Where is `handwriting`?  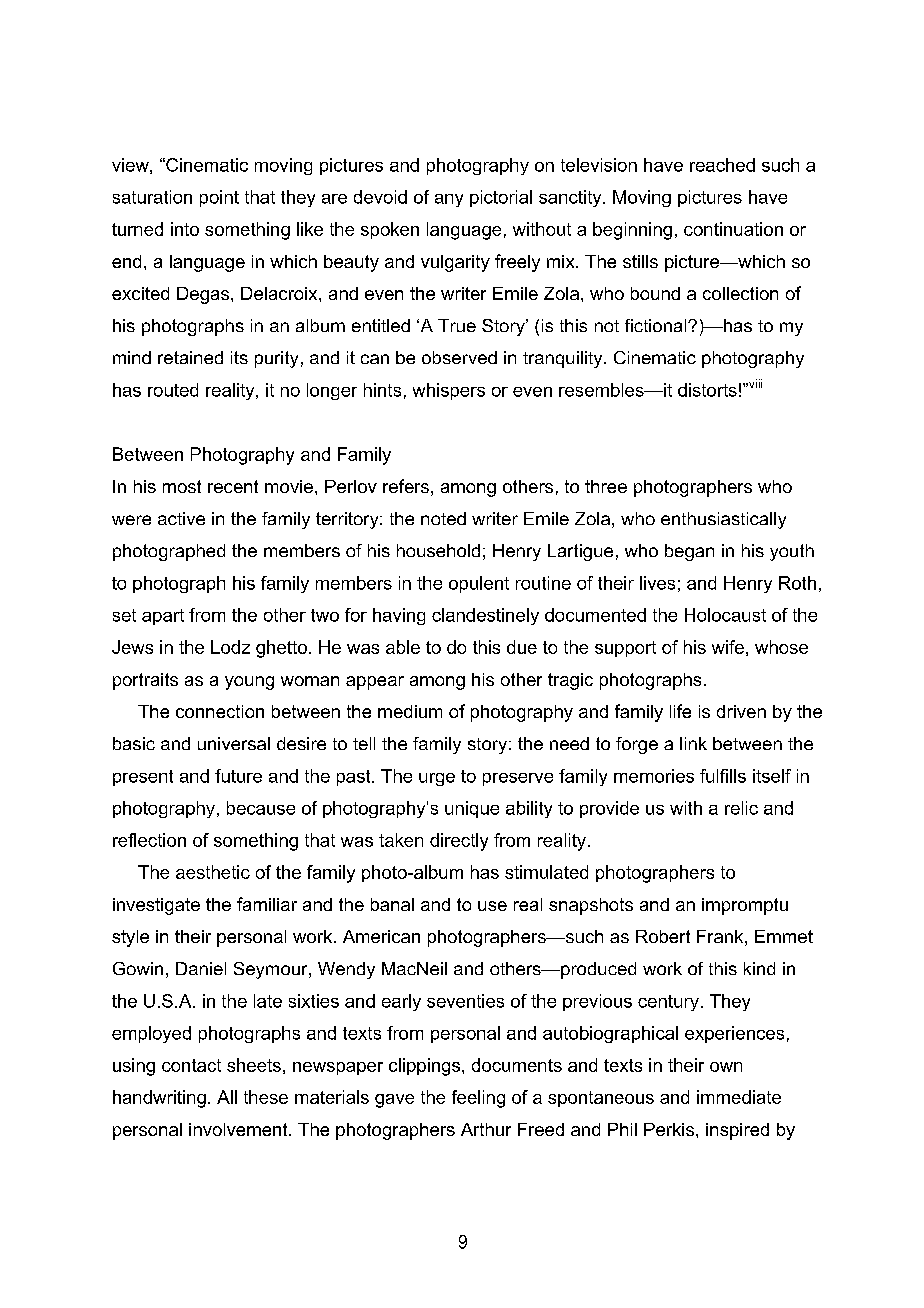 handwriting is located at coordinates (159, 1099).
